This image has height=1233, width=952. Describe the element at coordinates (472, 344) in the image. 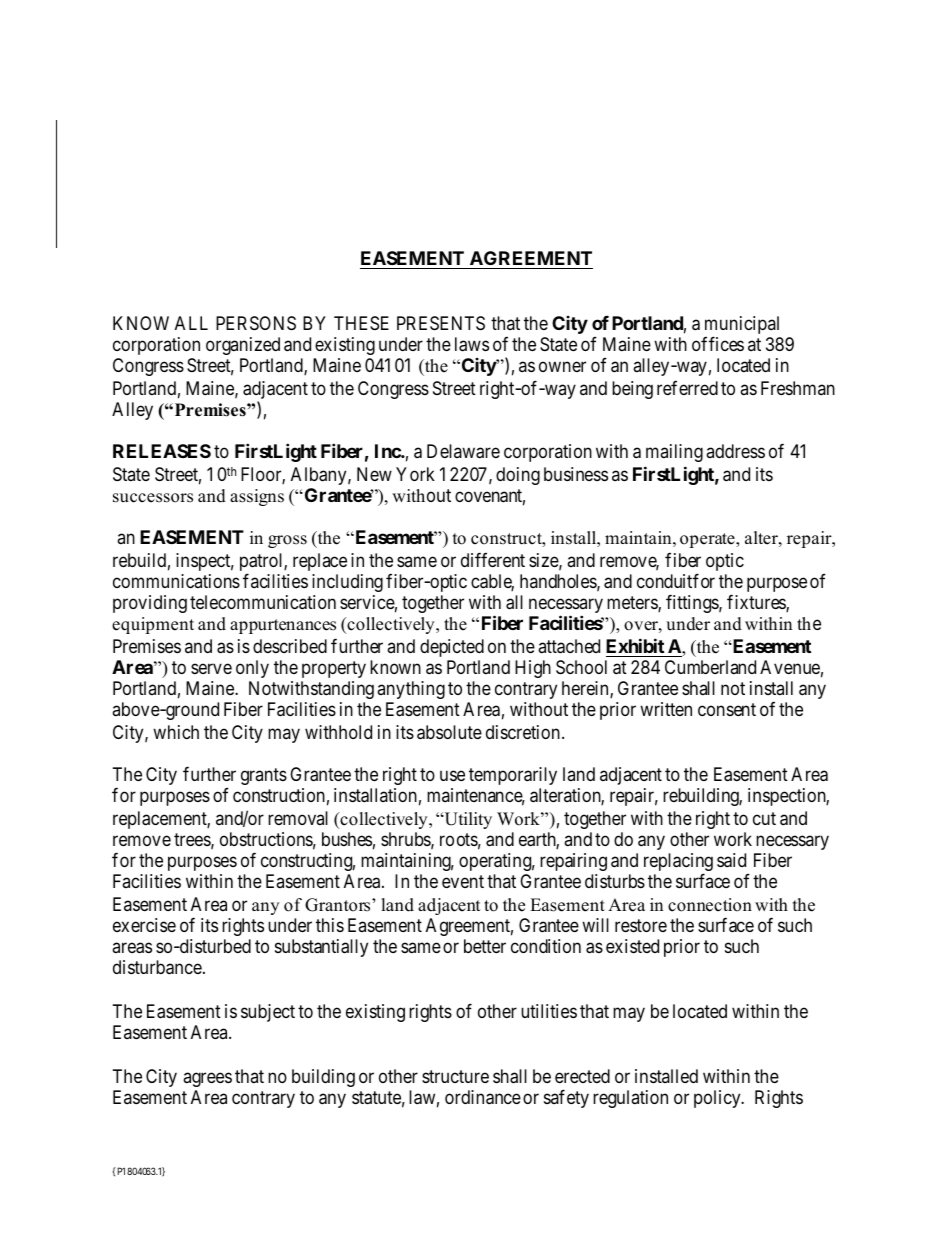

I see `laws` at that location.
